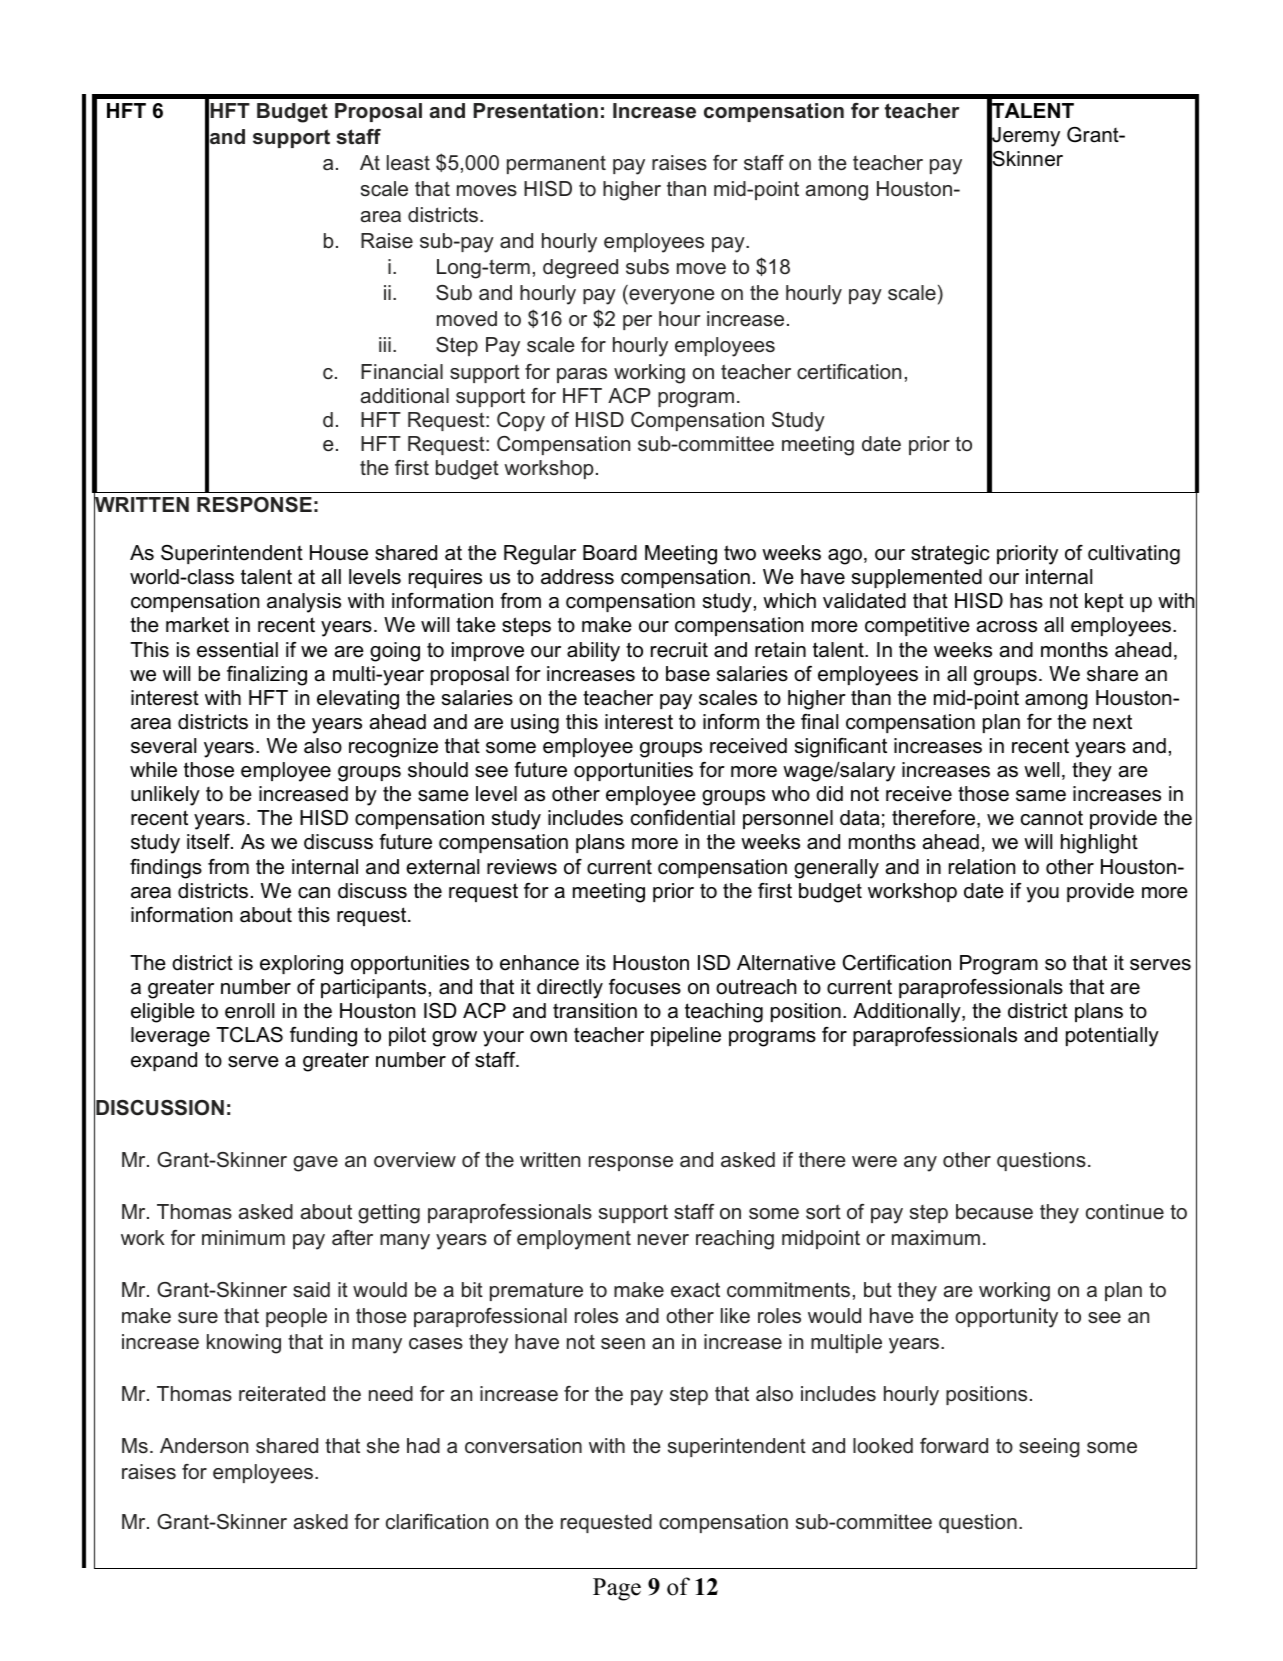  I want to click on funding, so click(323, 1037).
